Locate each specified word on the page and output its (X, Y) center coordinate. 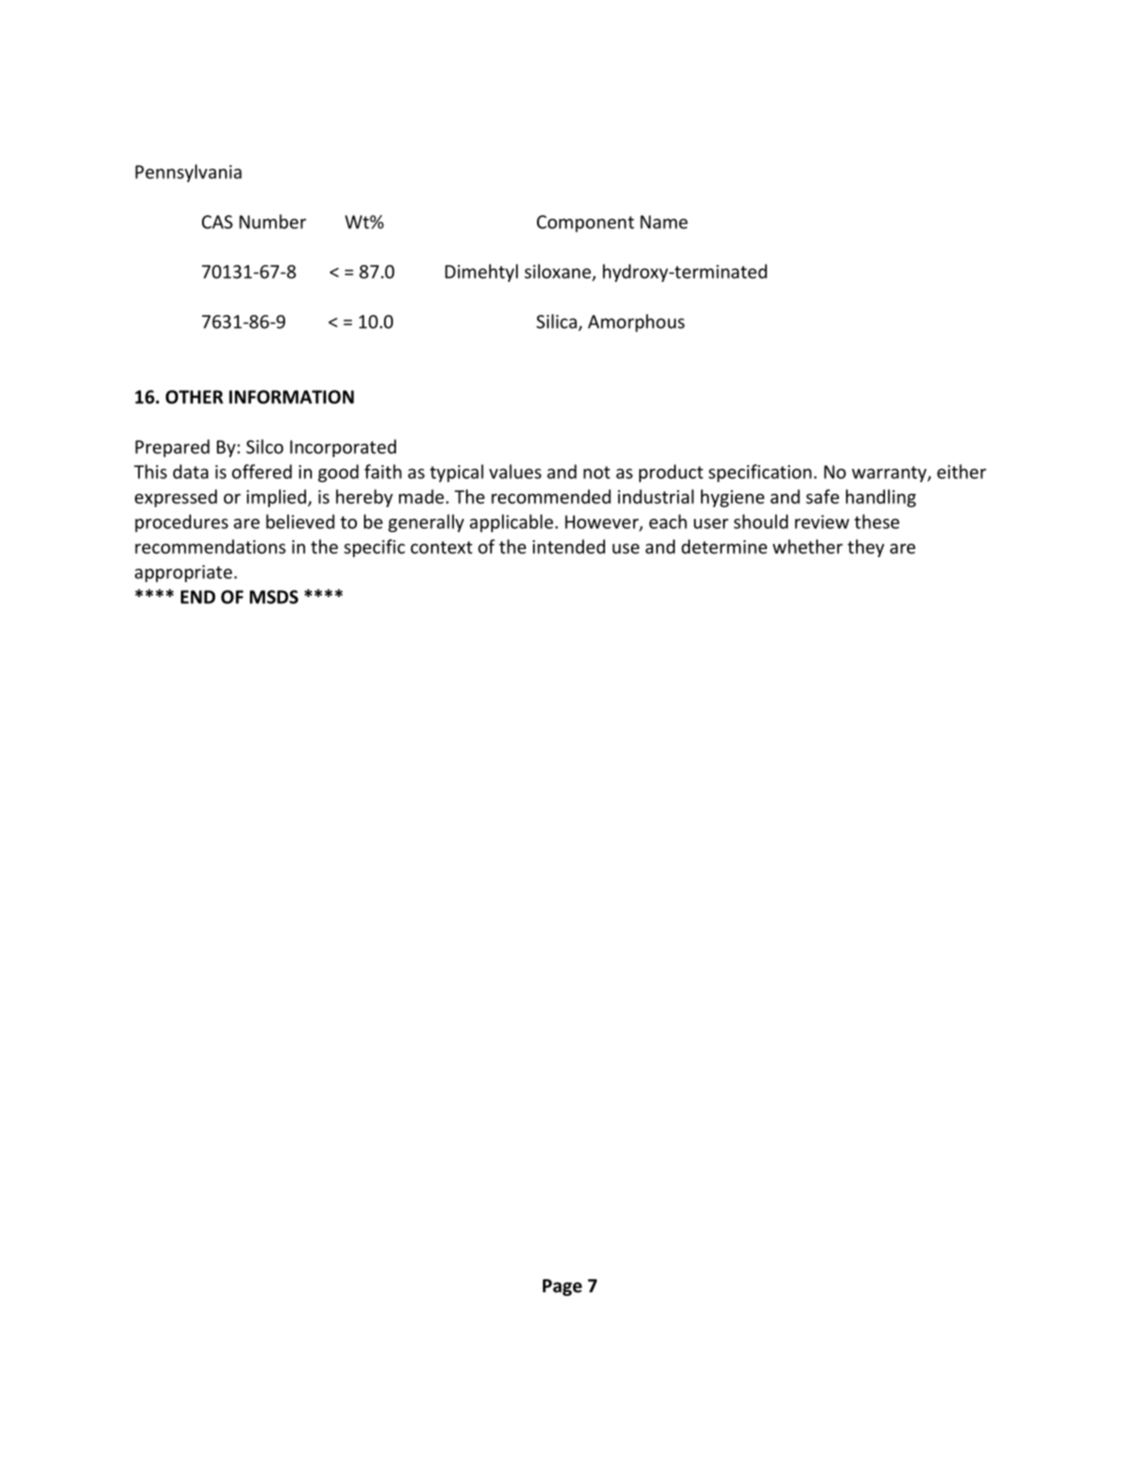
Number (272, 221)
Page (562, 1287)
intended (569, 546)
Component (585, 223)
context (442, 547)
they (866, 548)
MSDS (274, 597)
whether (808, 546)
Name (664, 222)
